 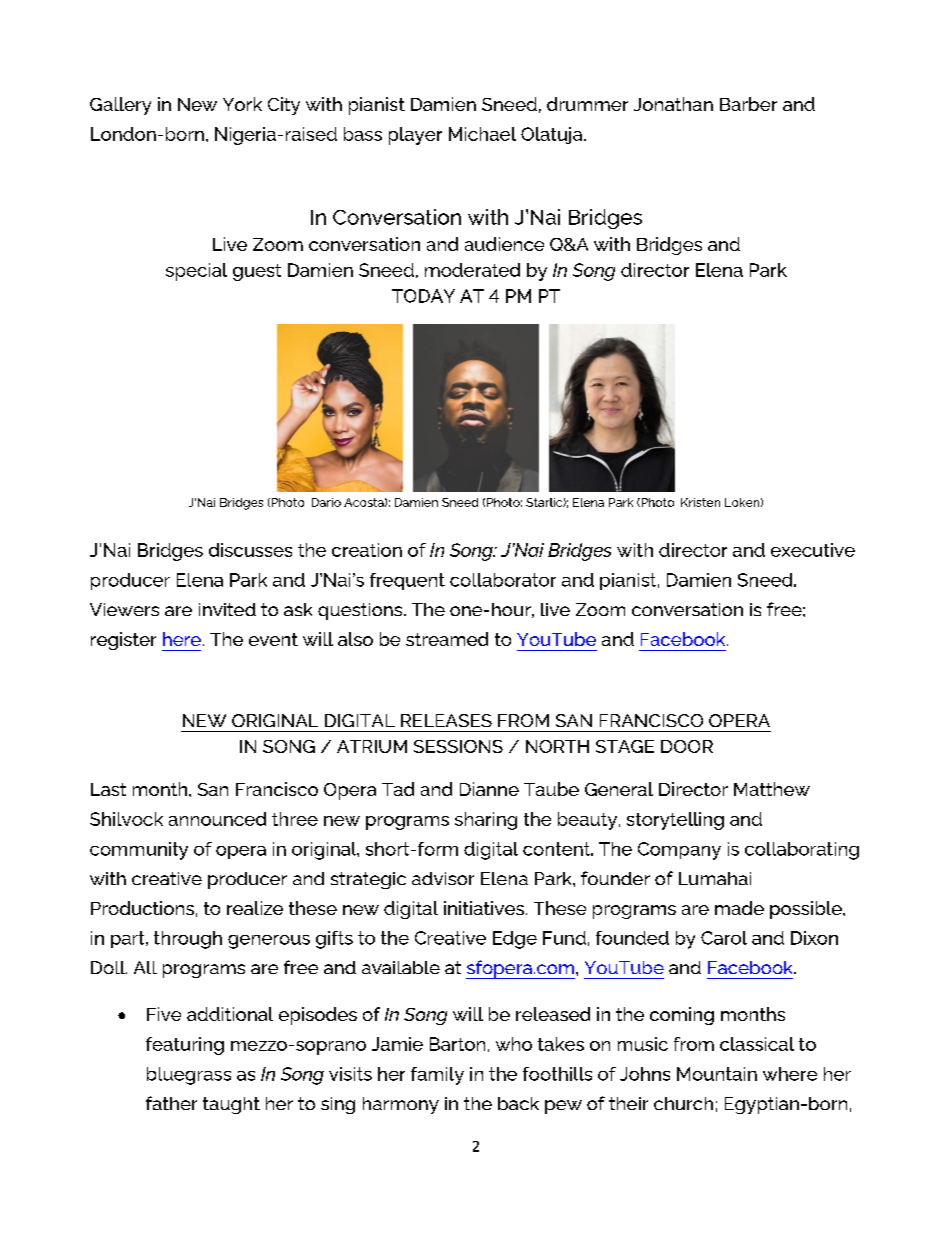 What do you see at coordinates (242, 104) in the screenshot?
I see `York` at bounding box center [242, 104].
